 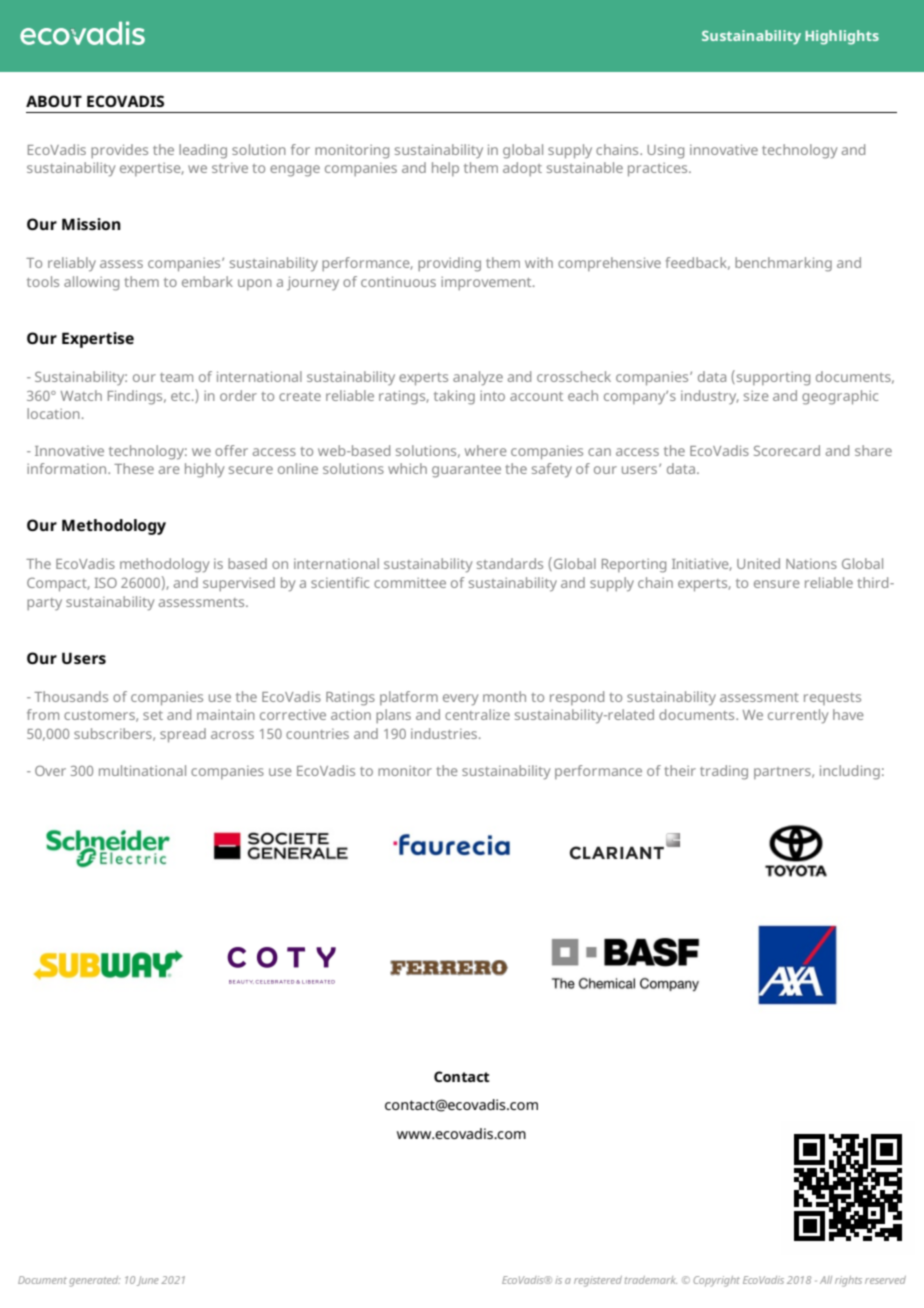 I want to click on ABOUT, so click(x=54, y=101).
